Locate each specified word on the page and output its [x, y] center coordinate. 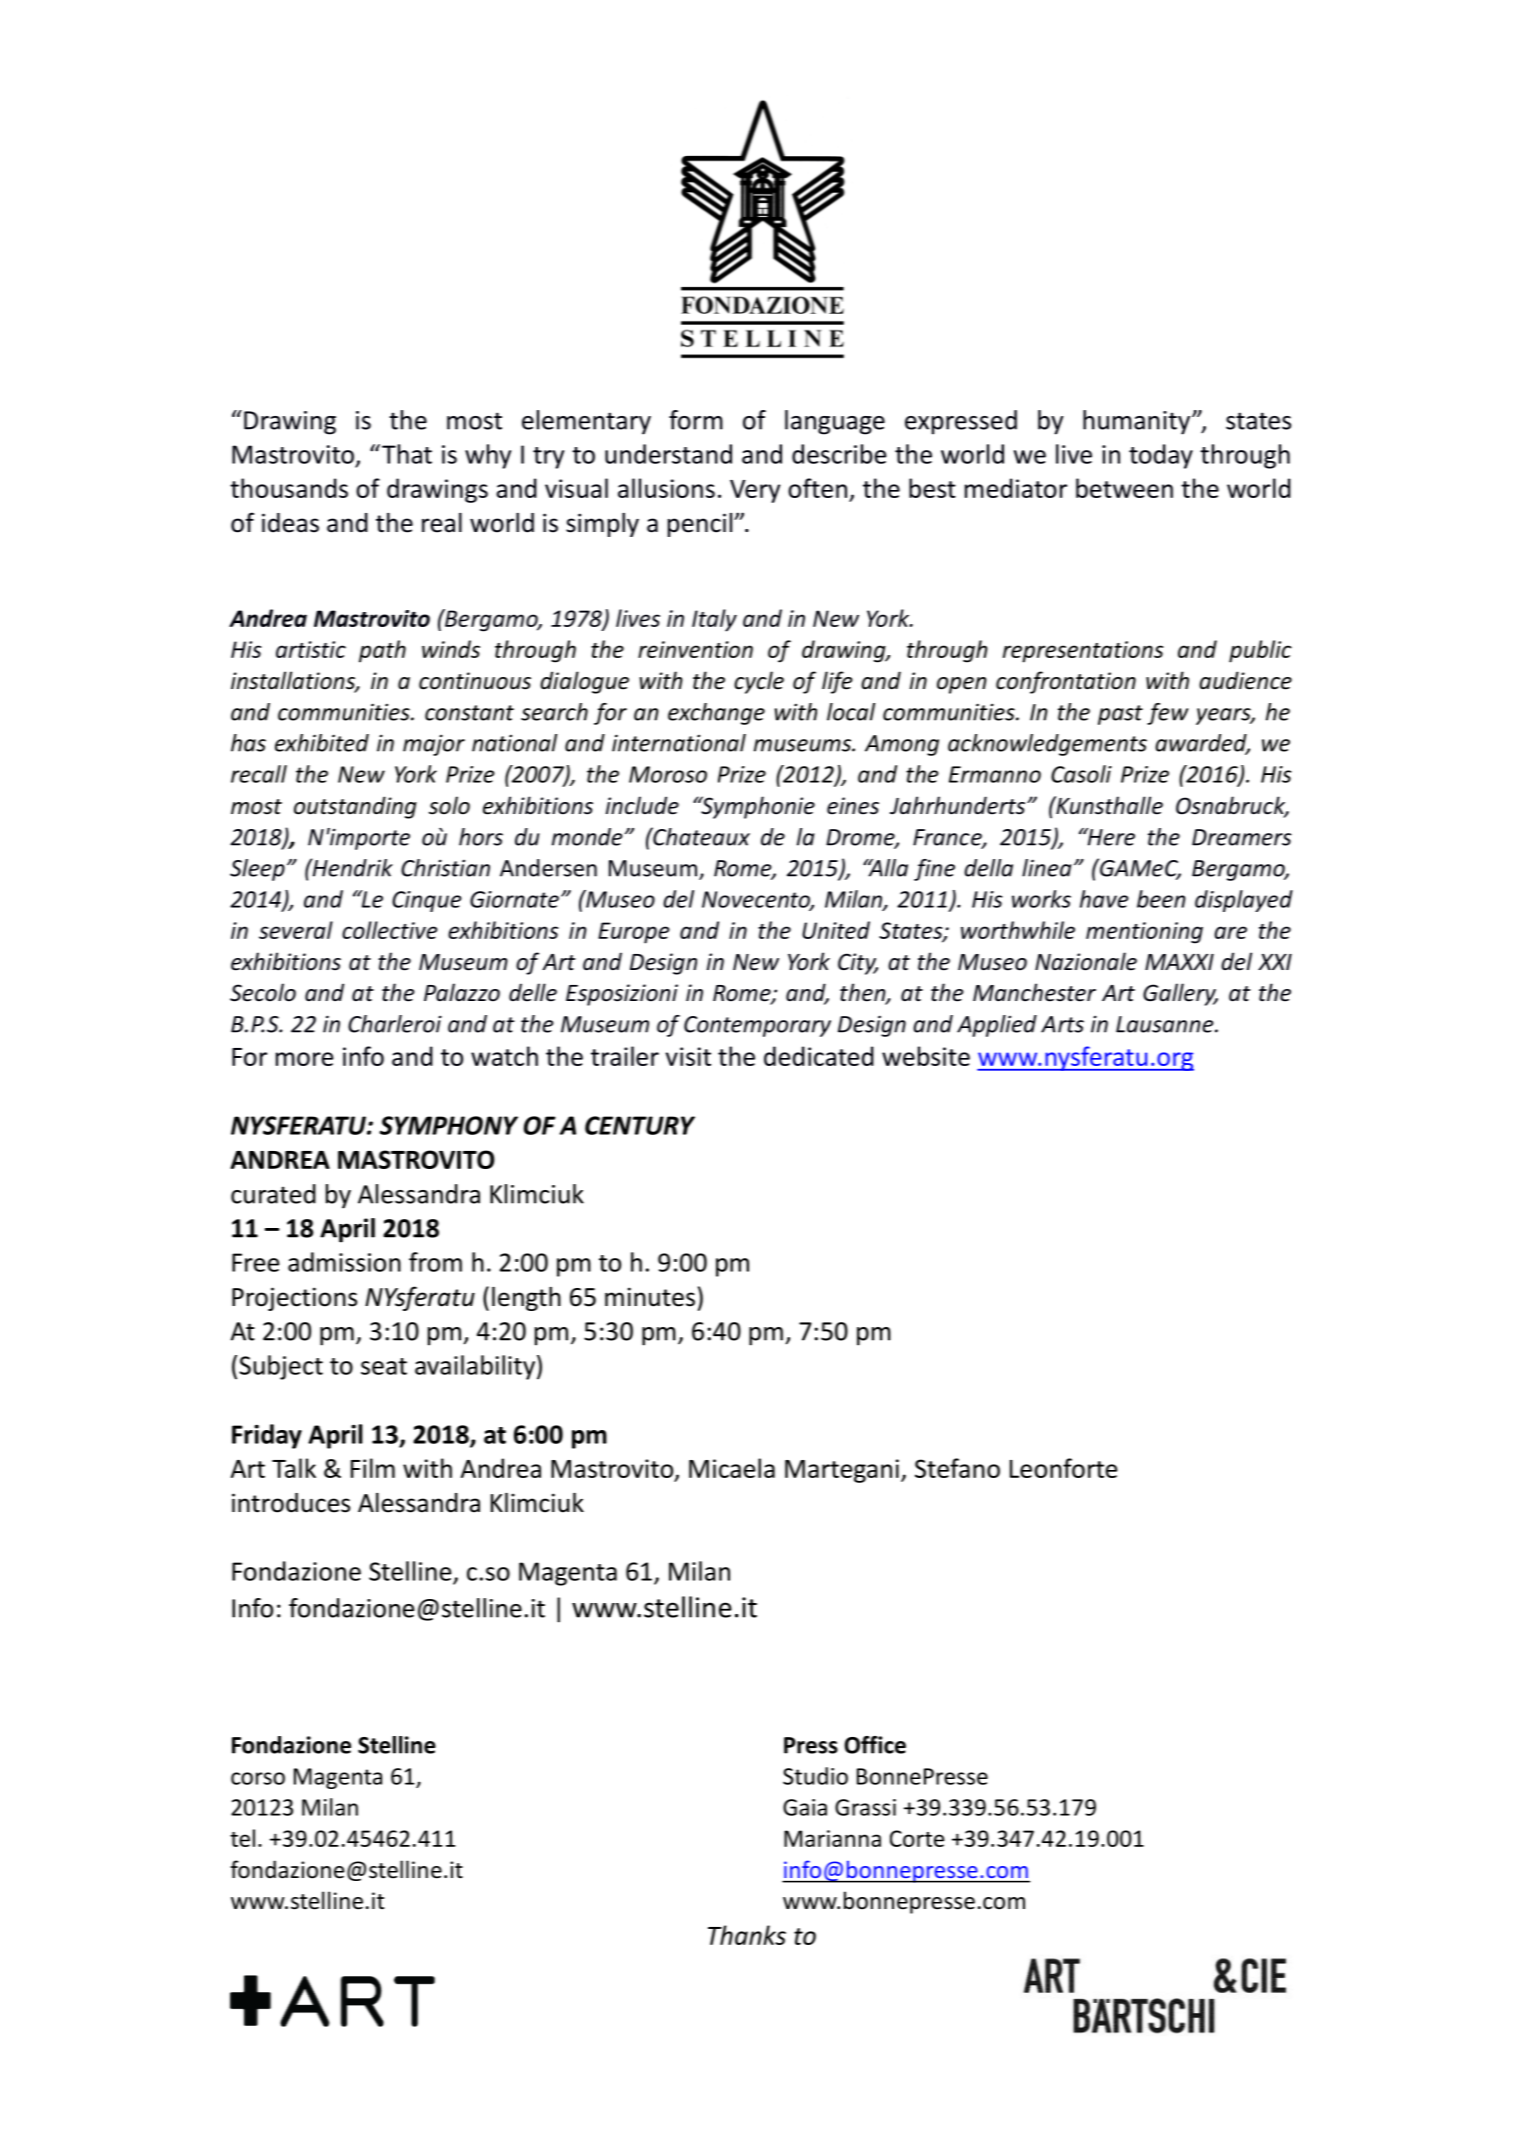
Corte [917, 1838]
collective [390, 930]
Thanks [747, 1935]
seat [384, 1366]
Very [755, 491]
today [1161, 456]
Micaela [732, 1468]
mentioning [1144, 933]
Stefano [957, 1468]
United [836, 930]
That [407, 454]
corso [258, 1778]
